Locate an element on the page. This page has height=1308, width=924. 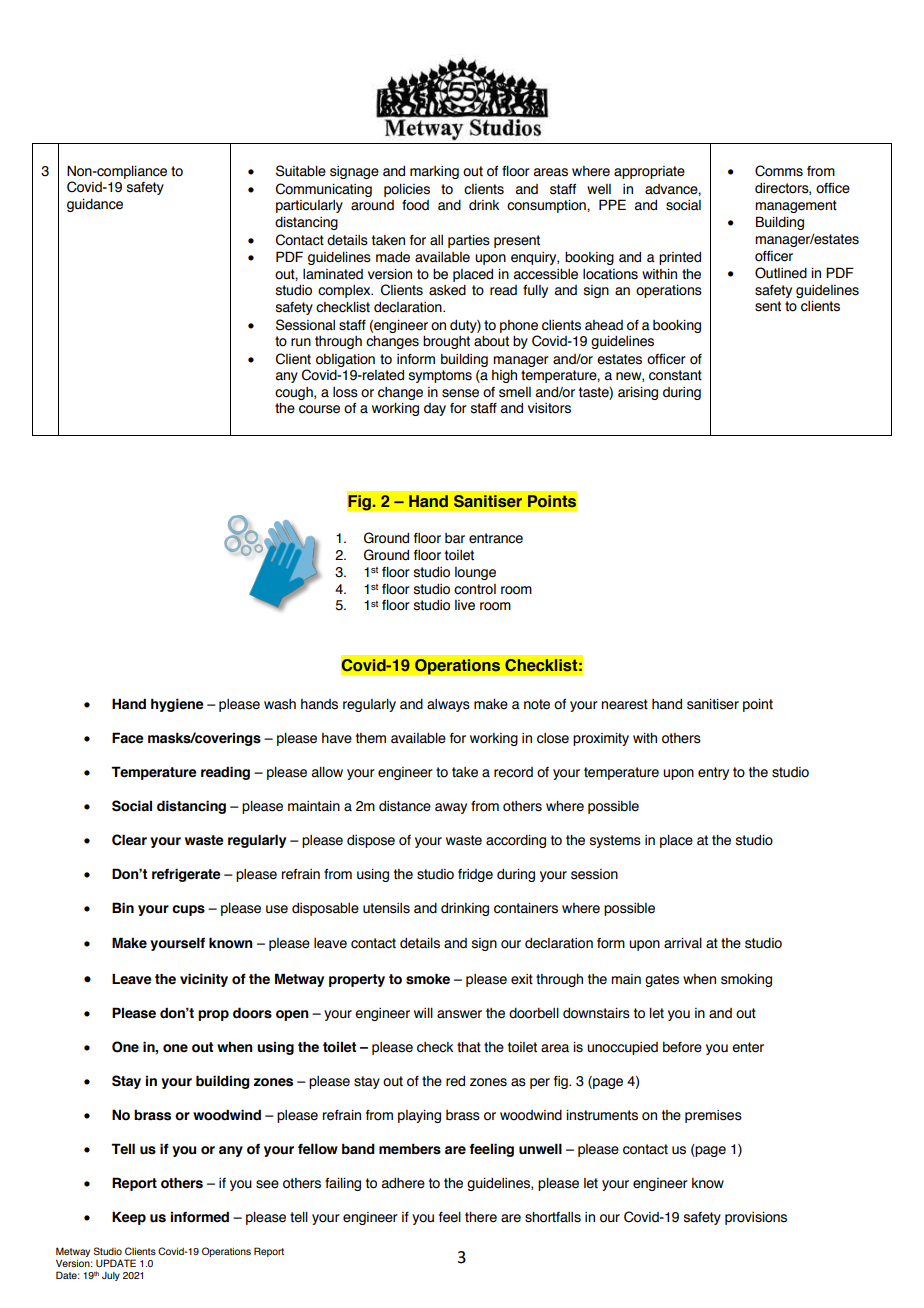
arising is located at coordinates (638, 393).
